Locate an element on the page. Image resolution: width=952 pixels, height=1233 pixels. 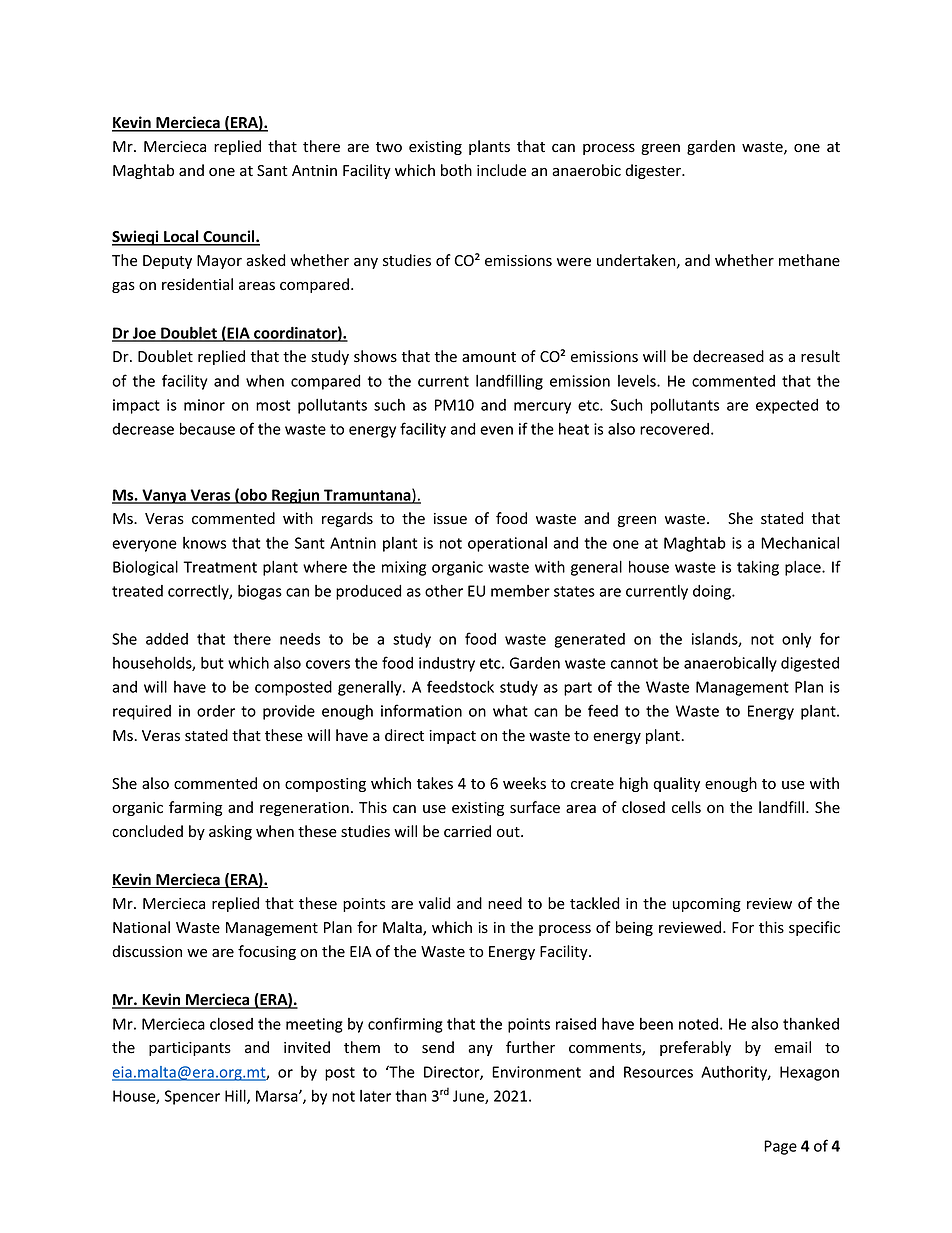
minor is located at coordinates (204, 405).
